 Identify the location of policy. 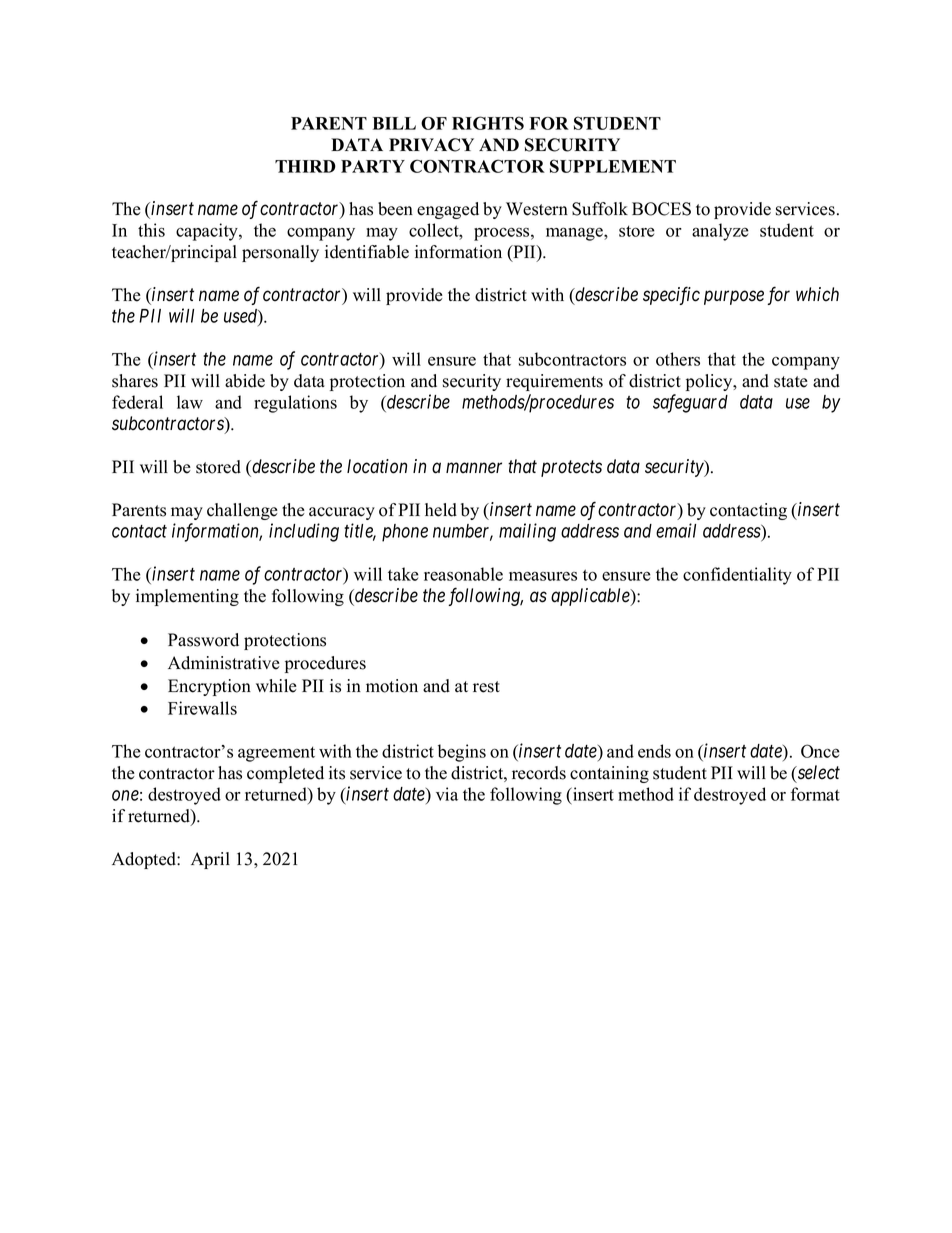
(710, 382).
